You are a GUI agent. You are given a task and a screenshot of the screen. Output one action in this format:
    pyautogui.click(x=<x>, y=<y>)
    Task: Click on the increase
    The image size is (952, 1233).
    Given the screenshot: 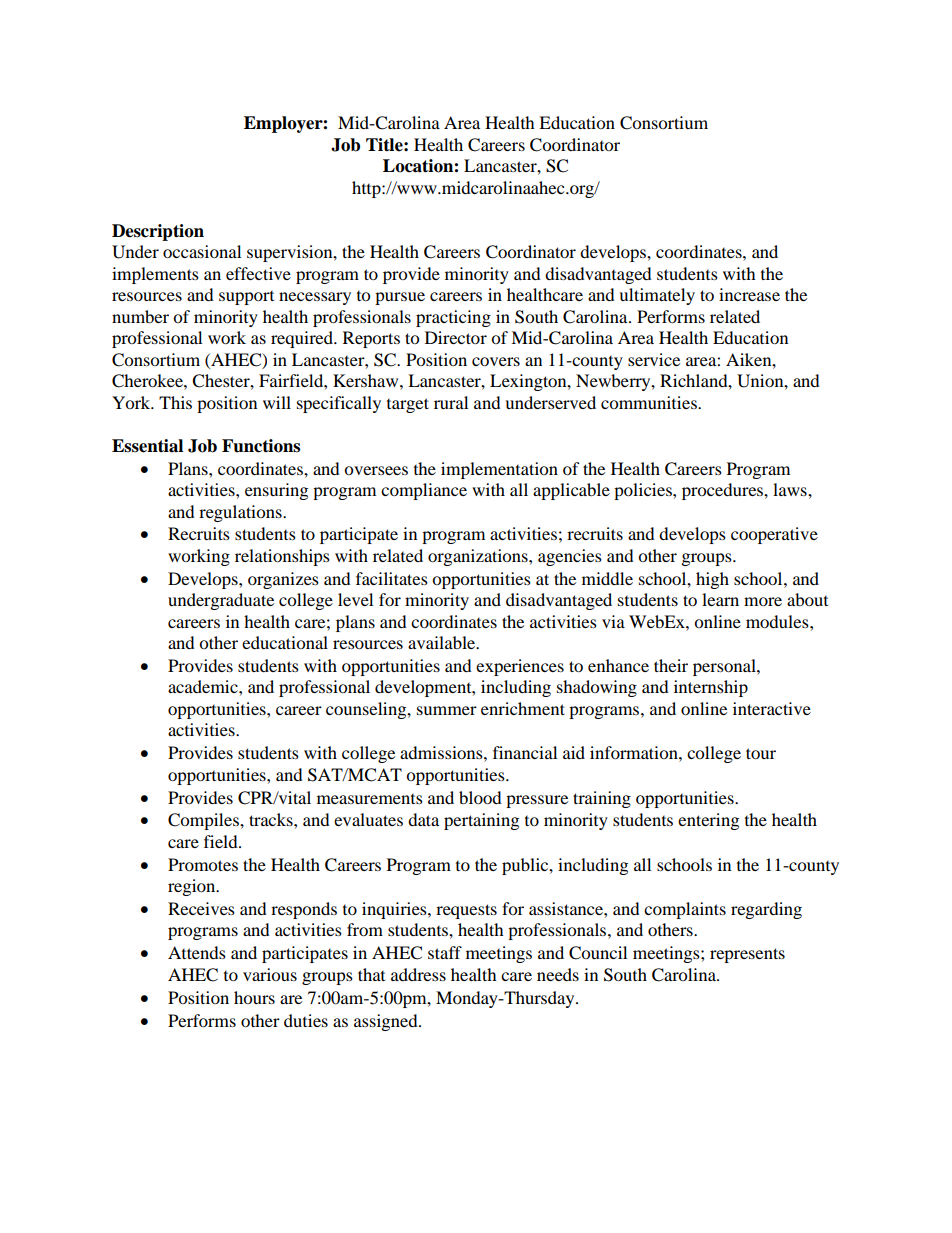 What is the action you would take?
    pyautogui.click(x=749, y=294)
